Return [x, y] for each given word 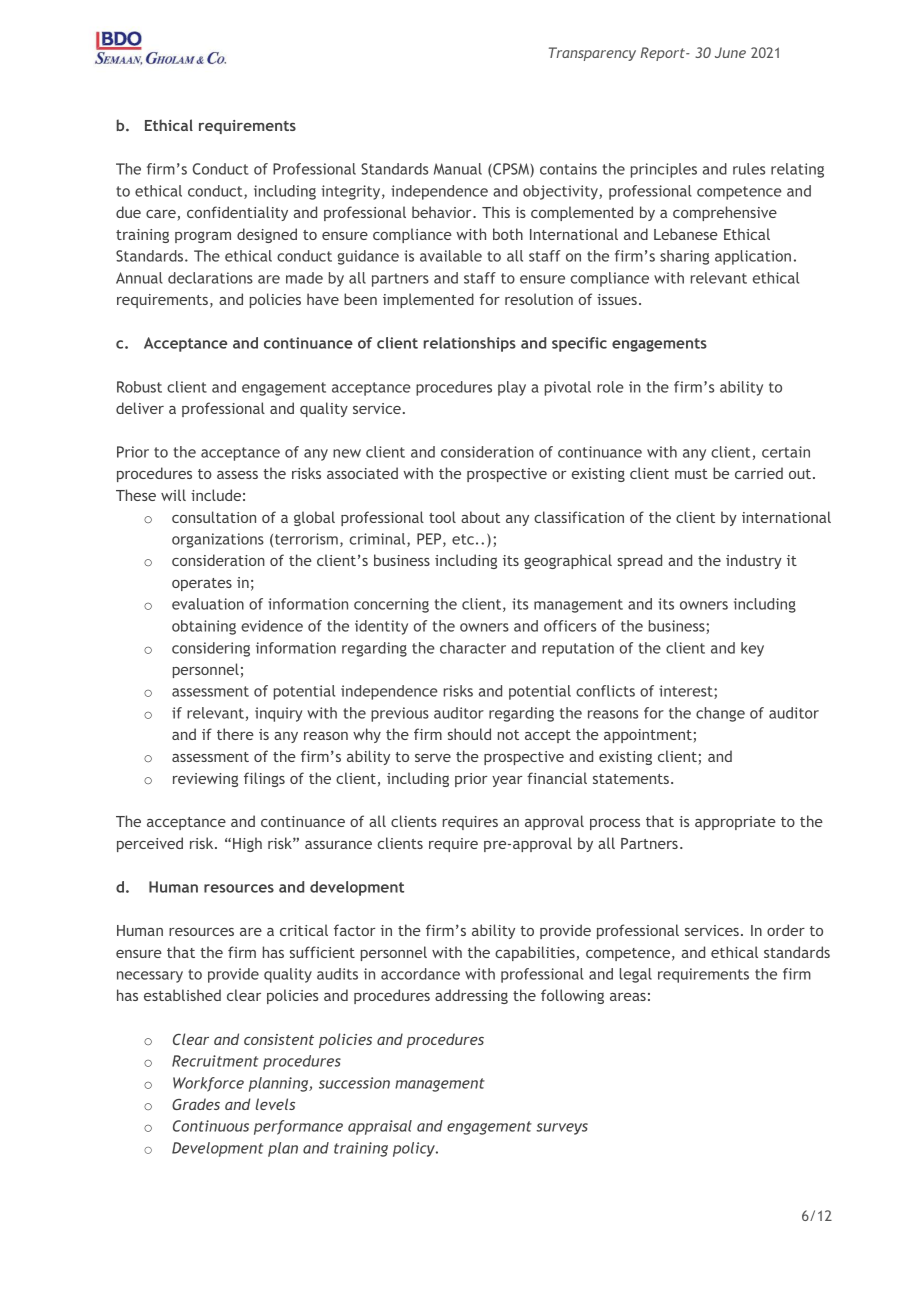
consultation [214, 517]
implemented [428, 300]
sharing [684, 257]
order [786, 930]
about [480, 517]
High [247, 844]
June [730, 52]
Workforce [208, 1084]
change [720, 714]
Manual [458, 169]
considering [211, 649]
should [469, 734]
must [691, 474]
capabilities [536, 953]
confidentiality [237, 213]
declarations [210, 278]
